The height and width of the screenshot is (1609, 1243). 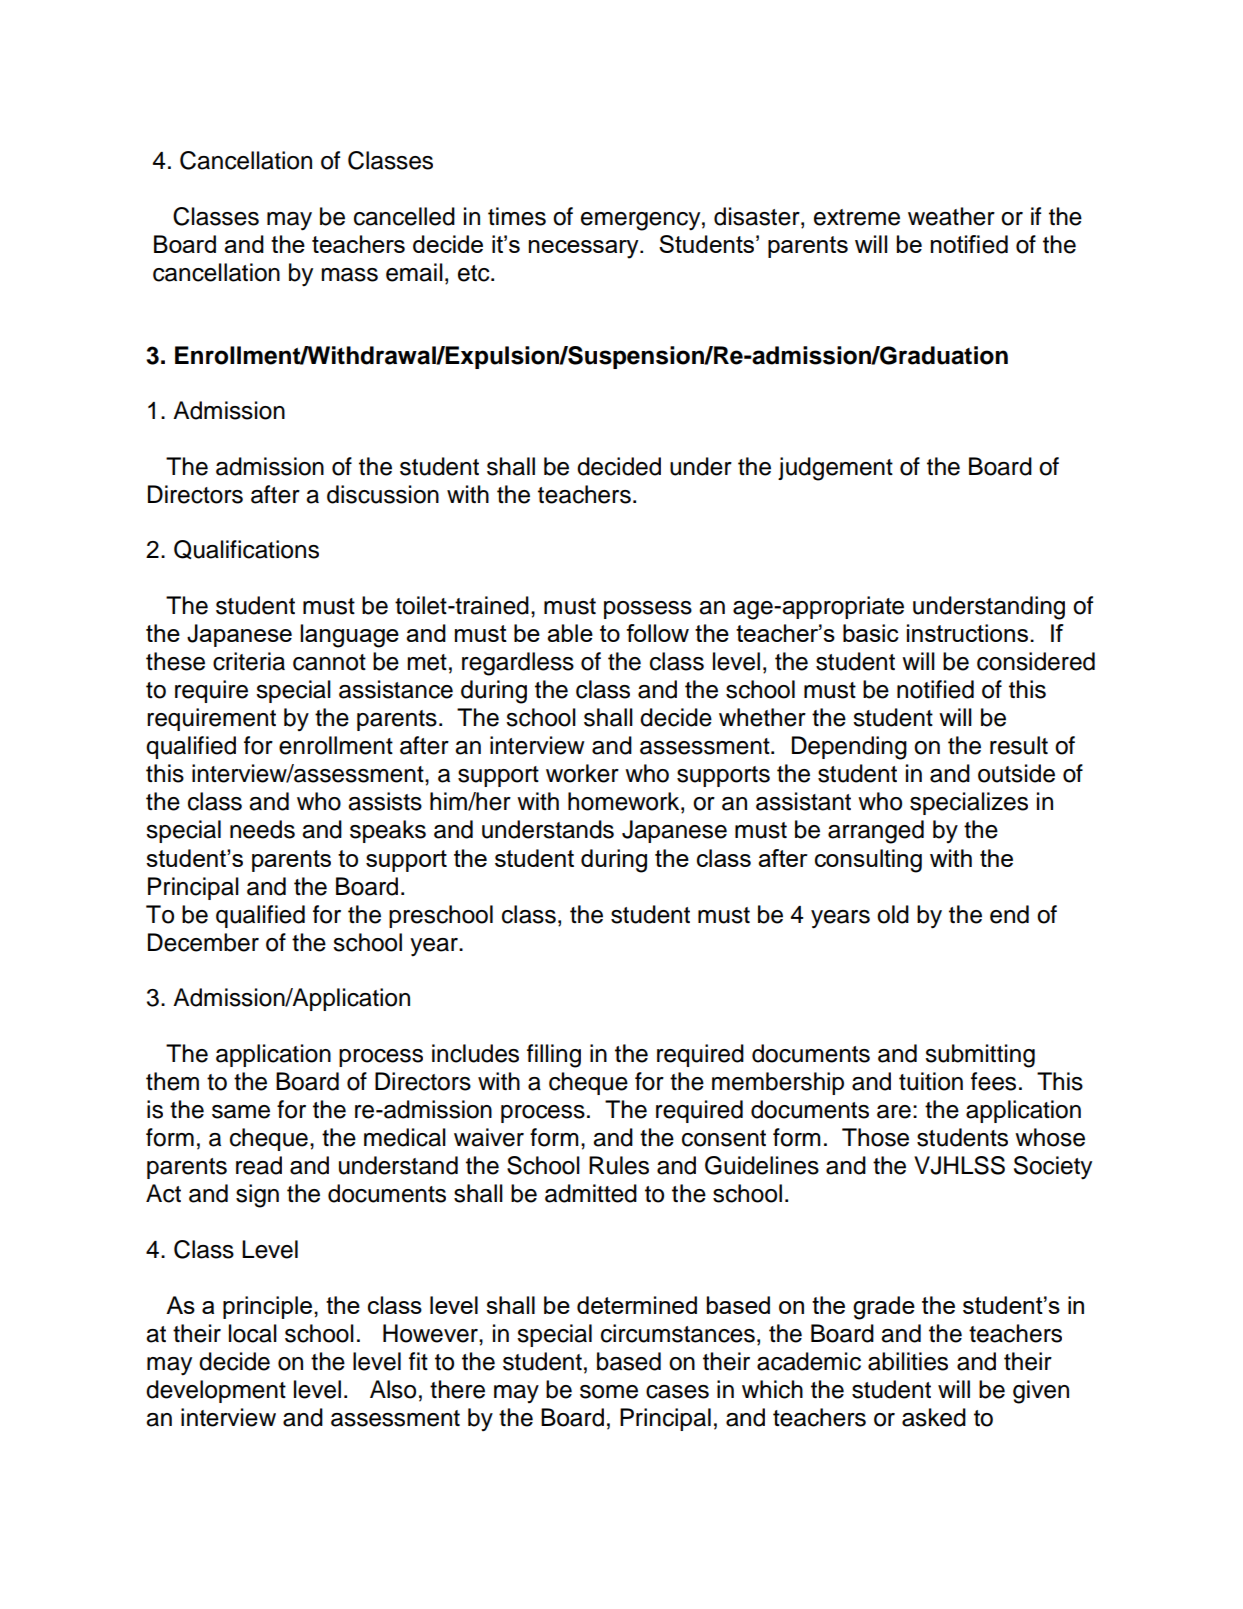 I want to click on filling, so click(x=554, y=1056).
